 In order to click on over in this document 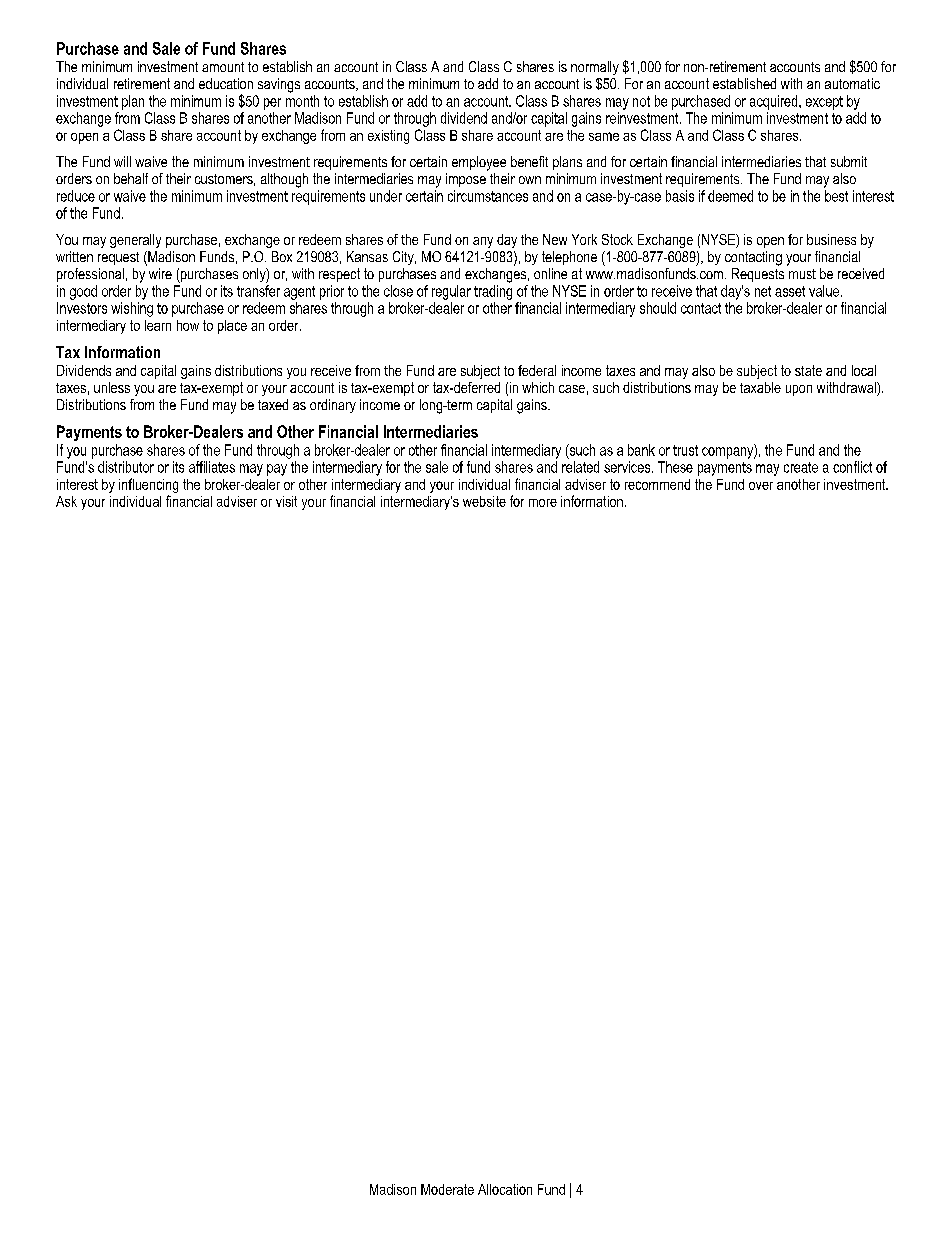, I will do `click(761, 486)`.
